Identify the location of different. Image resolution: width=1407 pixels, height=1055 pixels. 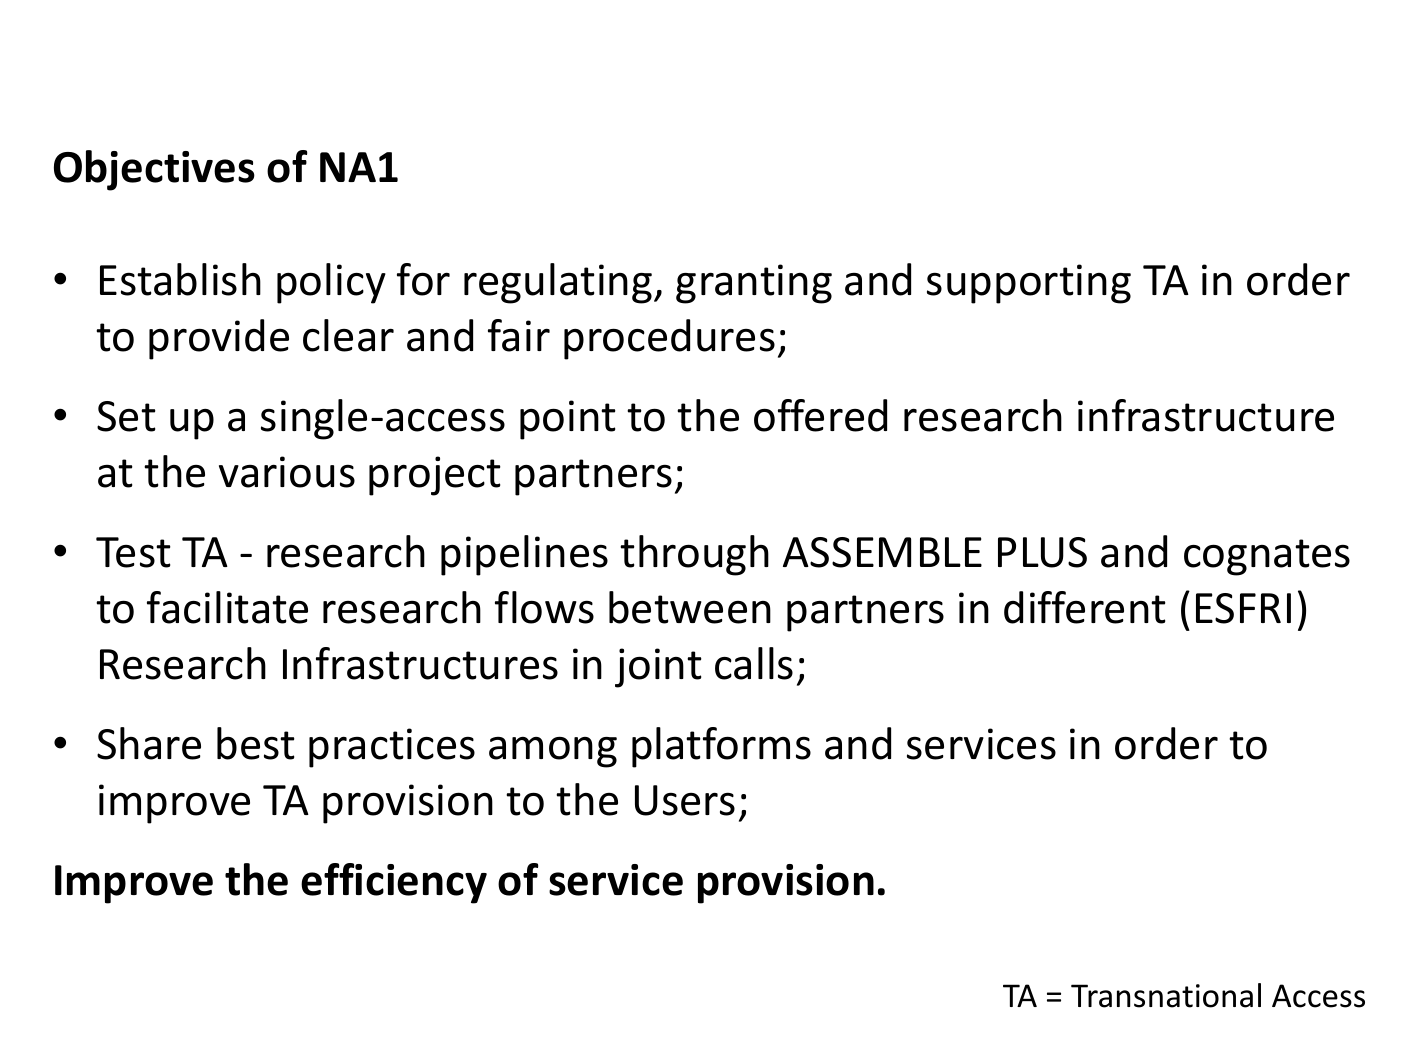
(1085, 607).
